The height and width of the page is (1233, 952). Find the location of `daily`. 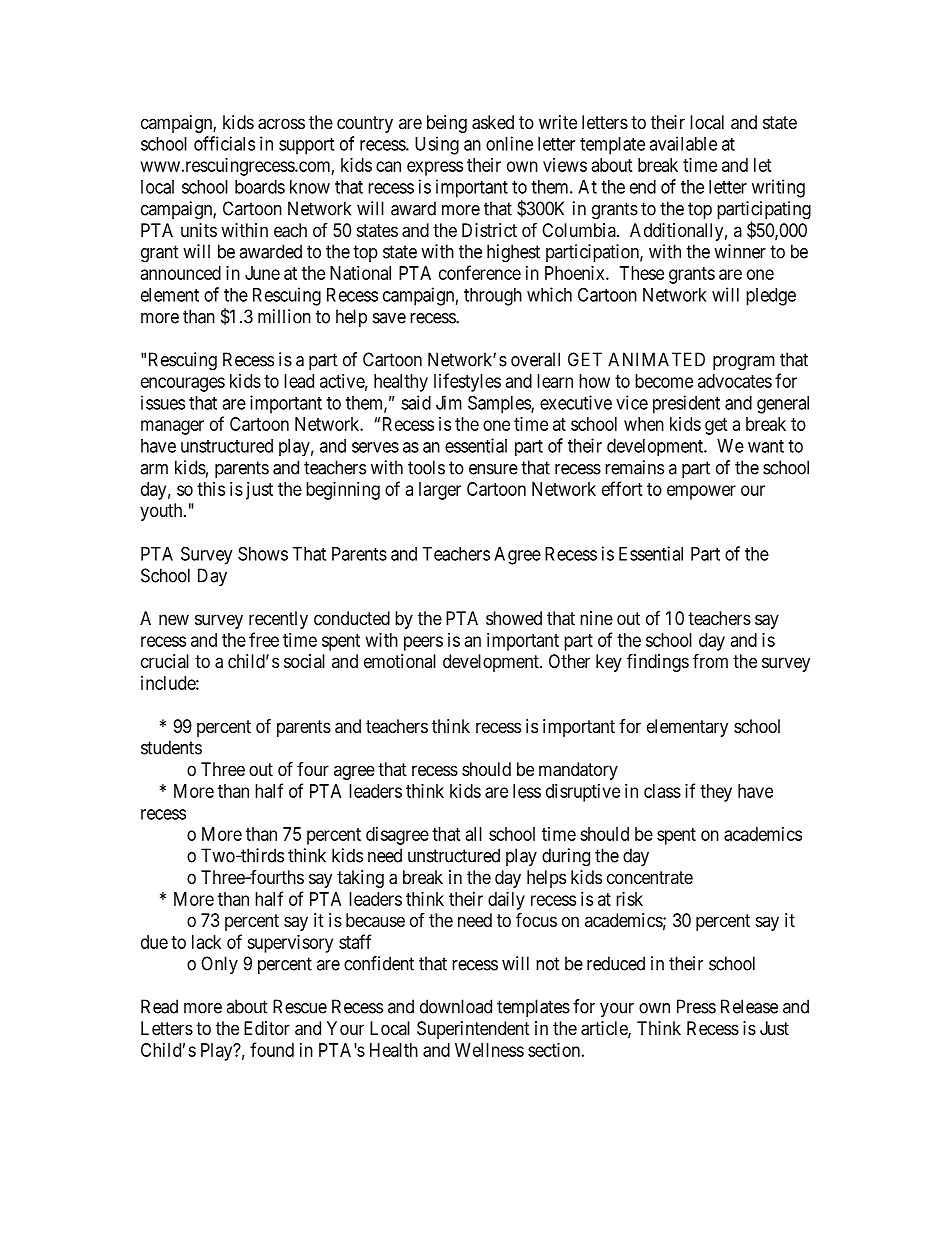

daily is located at coordinates (506, 901).
